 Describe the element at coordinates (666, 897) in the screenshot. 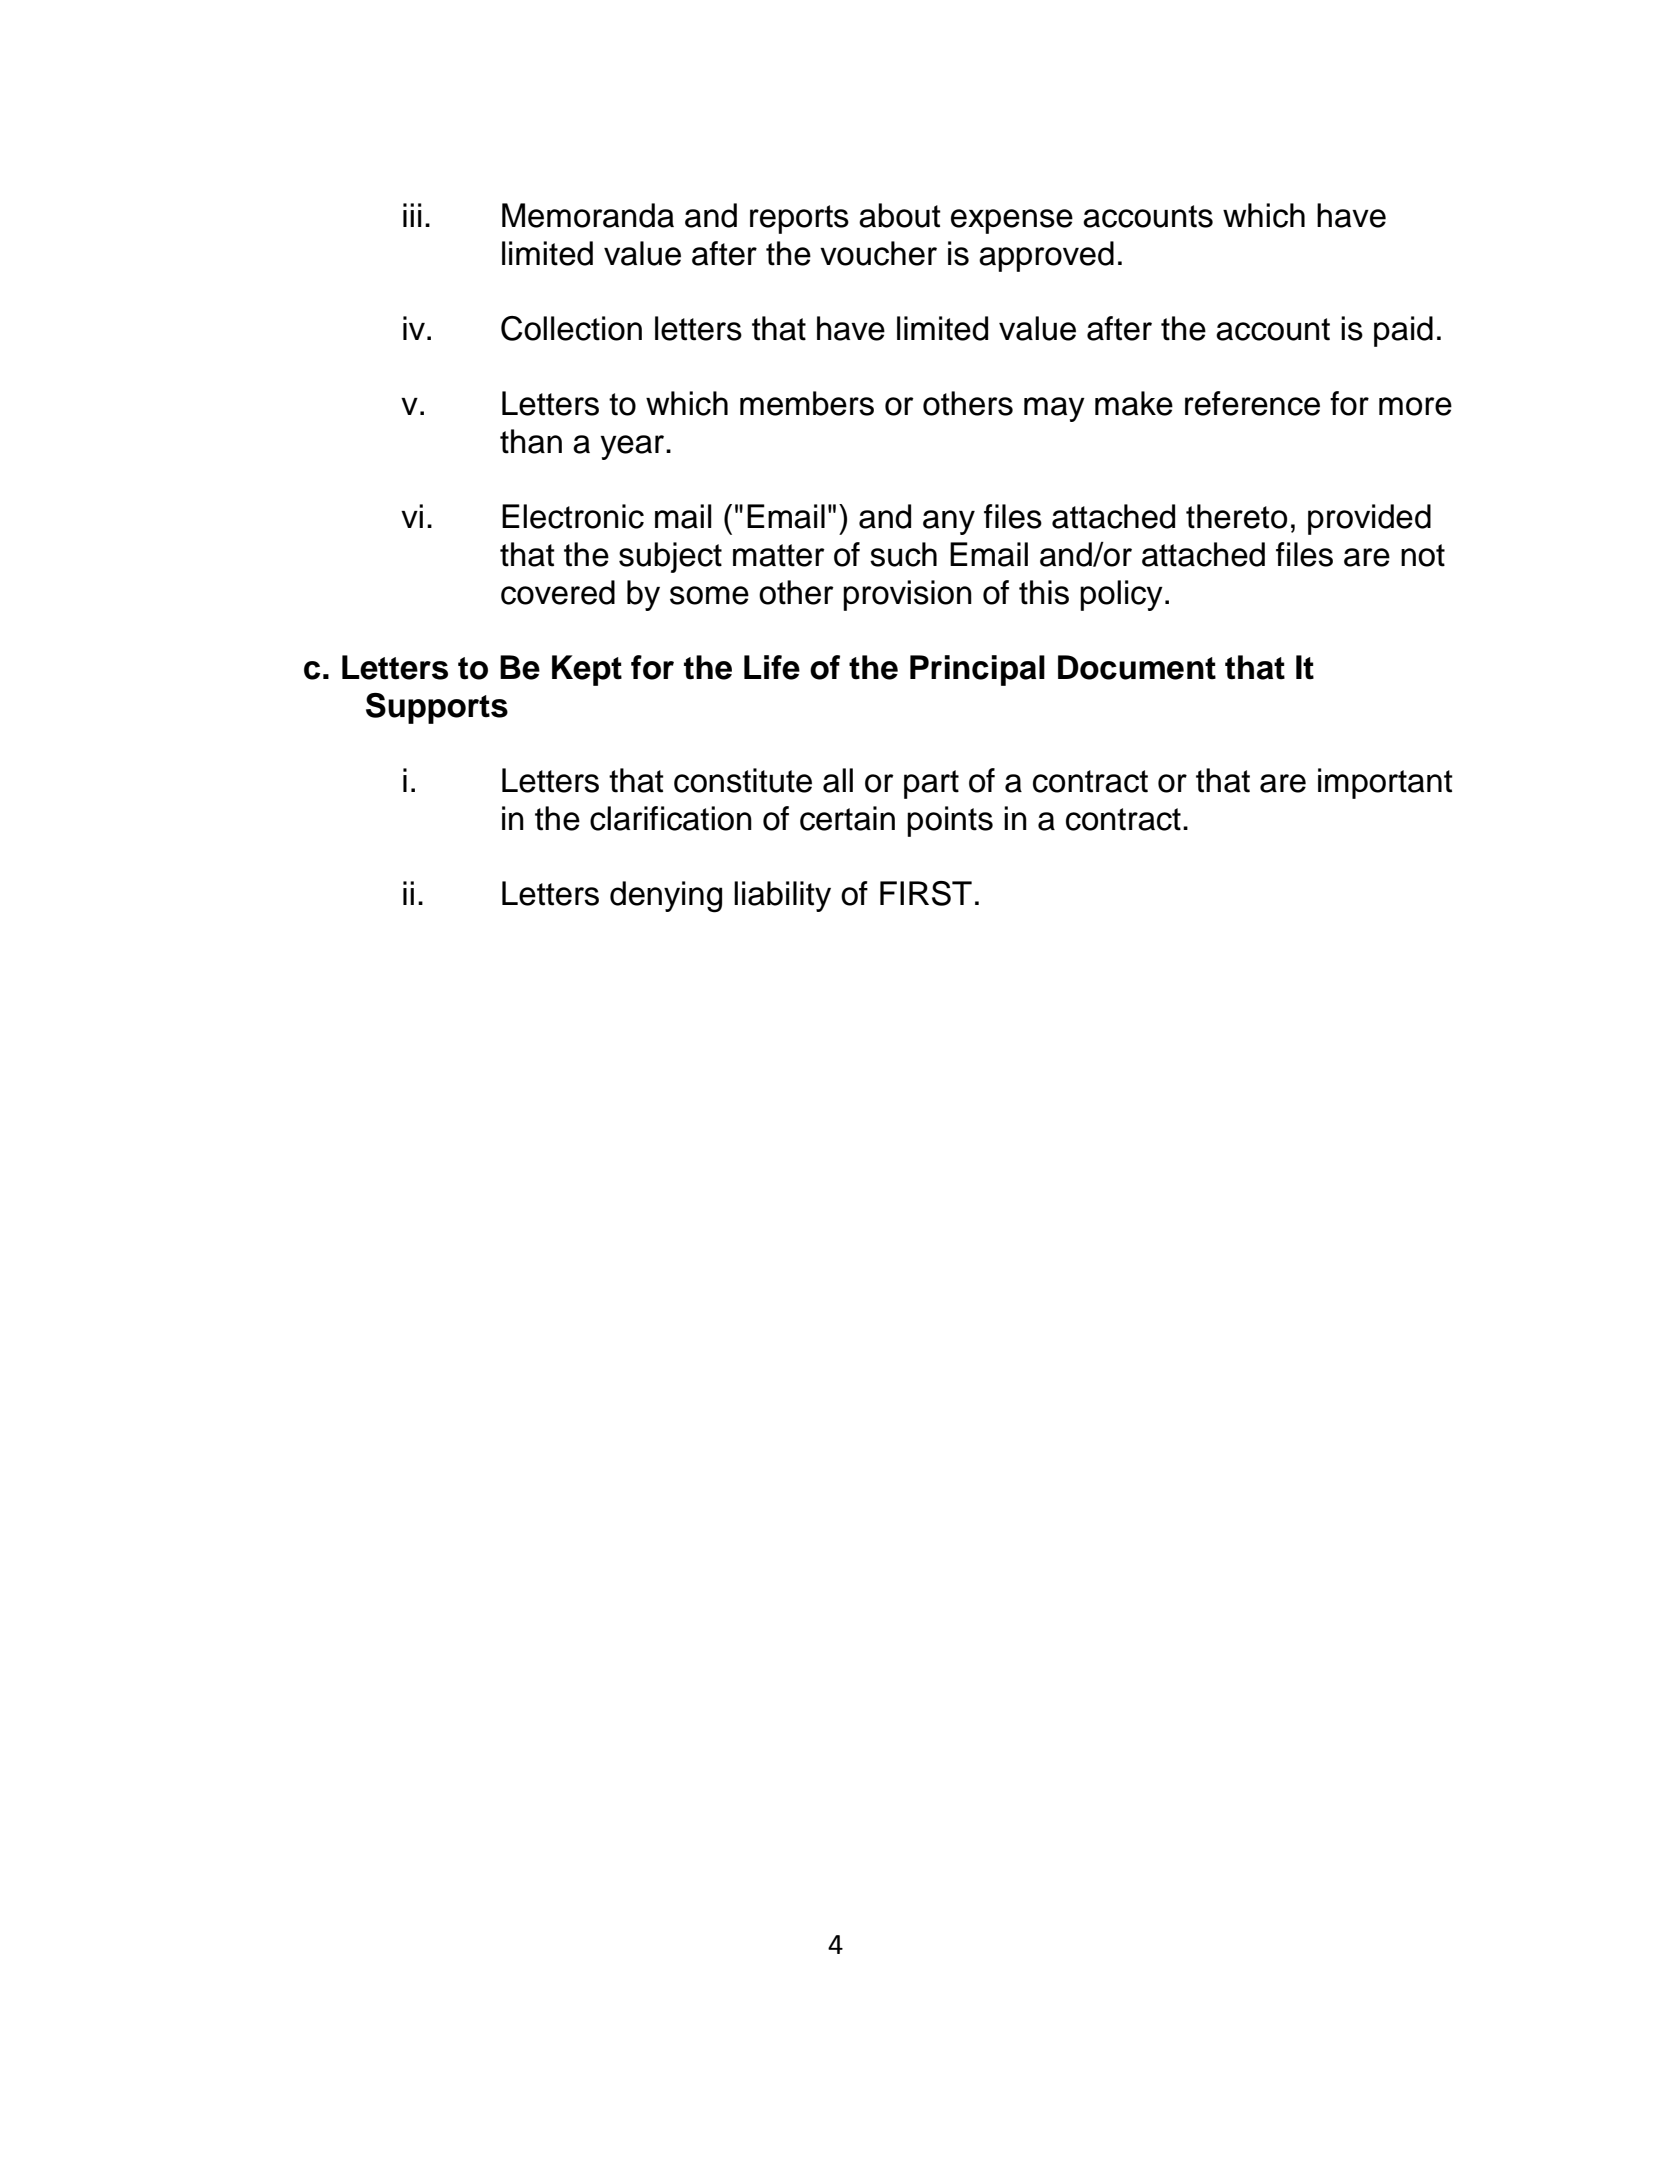

I see `denying` at that location.
